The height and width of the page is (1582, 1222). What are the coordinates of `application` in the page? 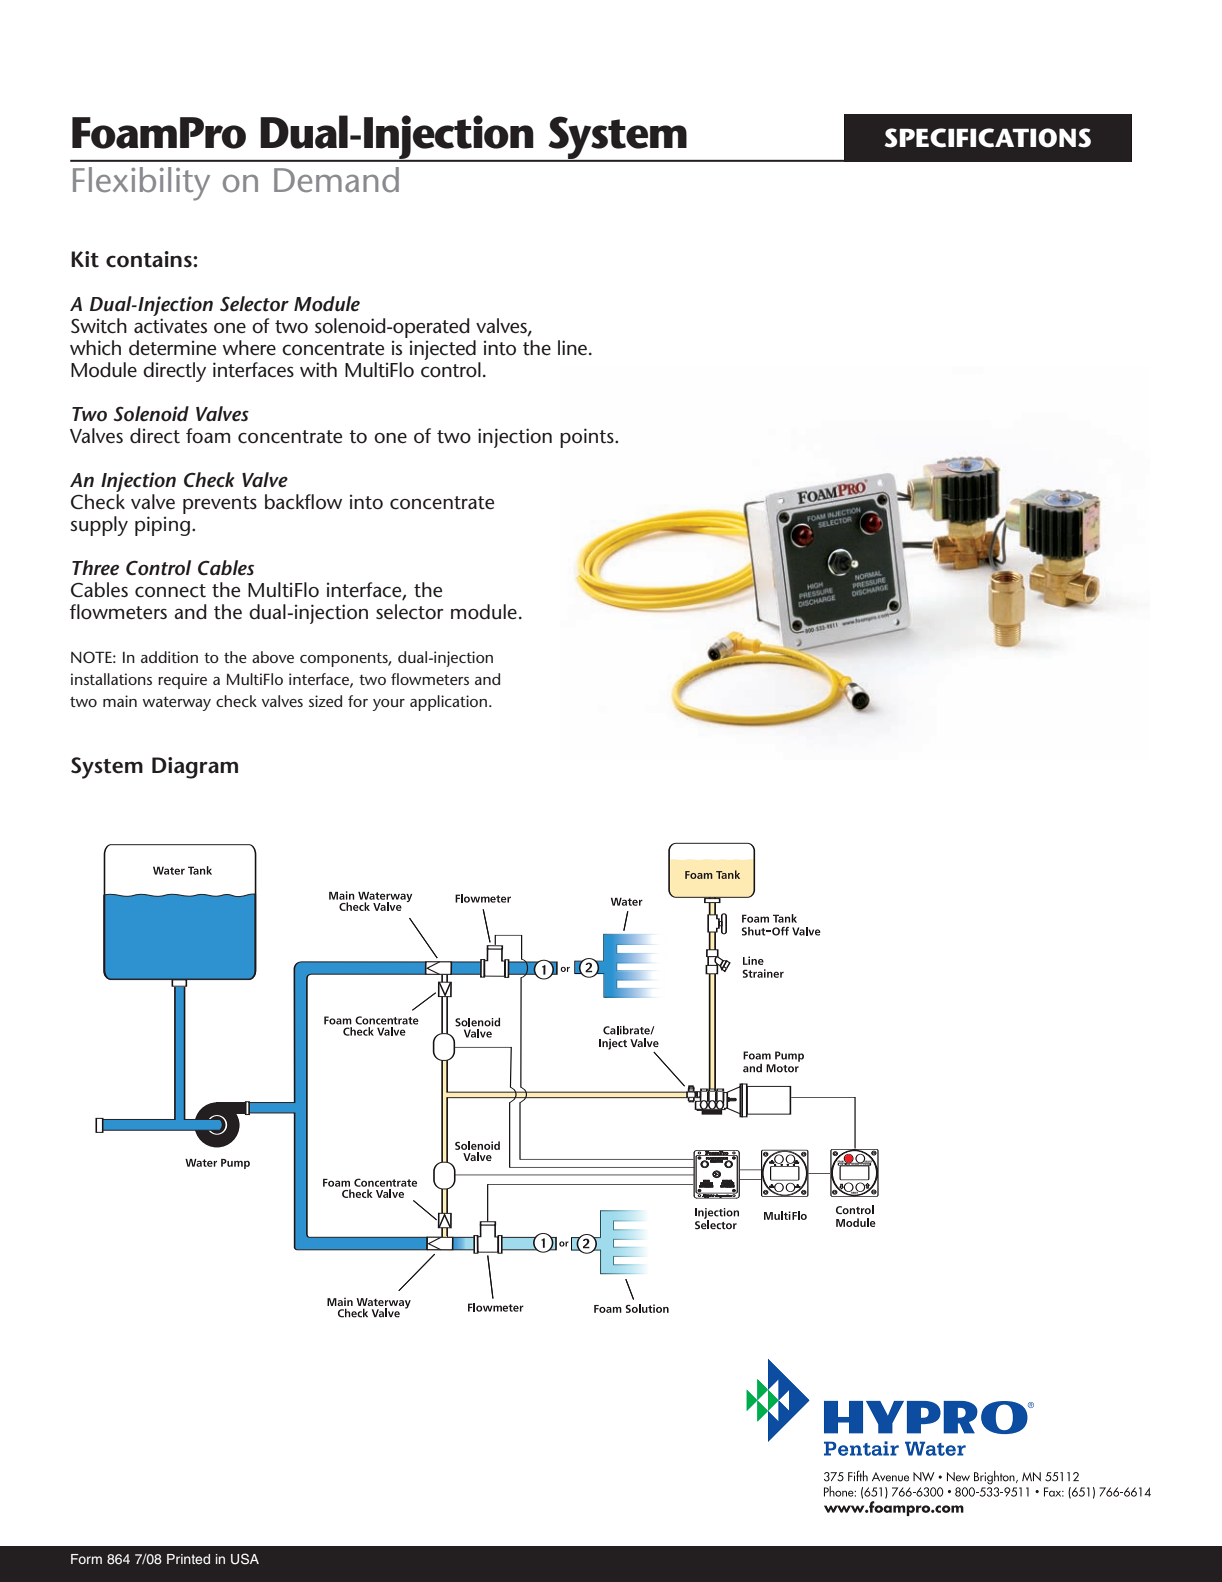 It's located at (448, 703).
